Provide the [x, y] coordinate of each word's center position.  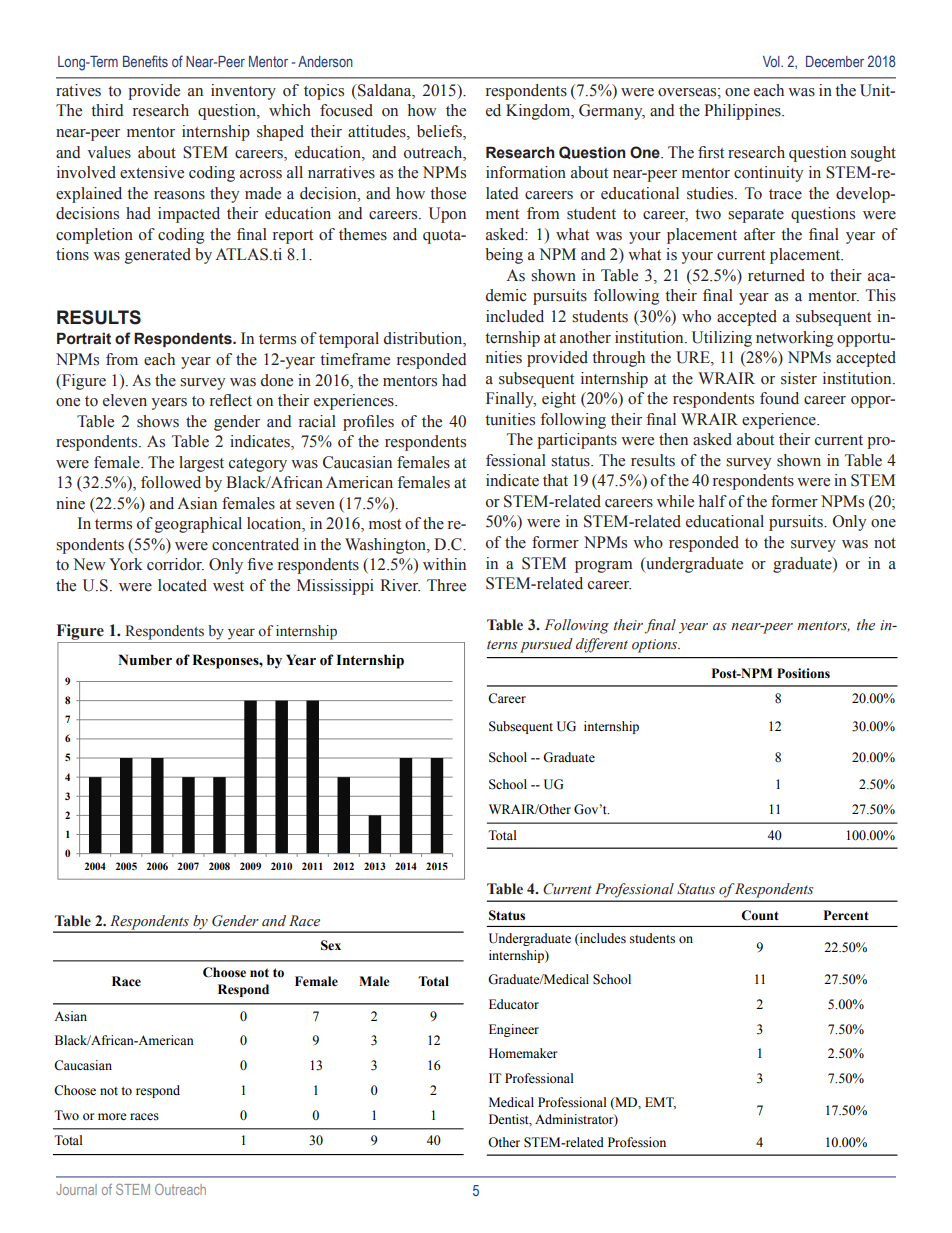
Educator [514, 1004]
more [112, 1116]
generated [158, 256]
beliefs [440, 132]
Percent [846, 915]
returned [776, 275]
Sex [331, 945]
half [713, 501]
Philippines [743, 112]
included [515, 316]
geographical [197, 525]
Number [145, 660]
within [444, 564]
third [107, 110]
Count [760, 915]
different [602, 645]
